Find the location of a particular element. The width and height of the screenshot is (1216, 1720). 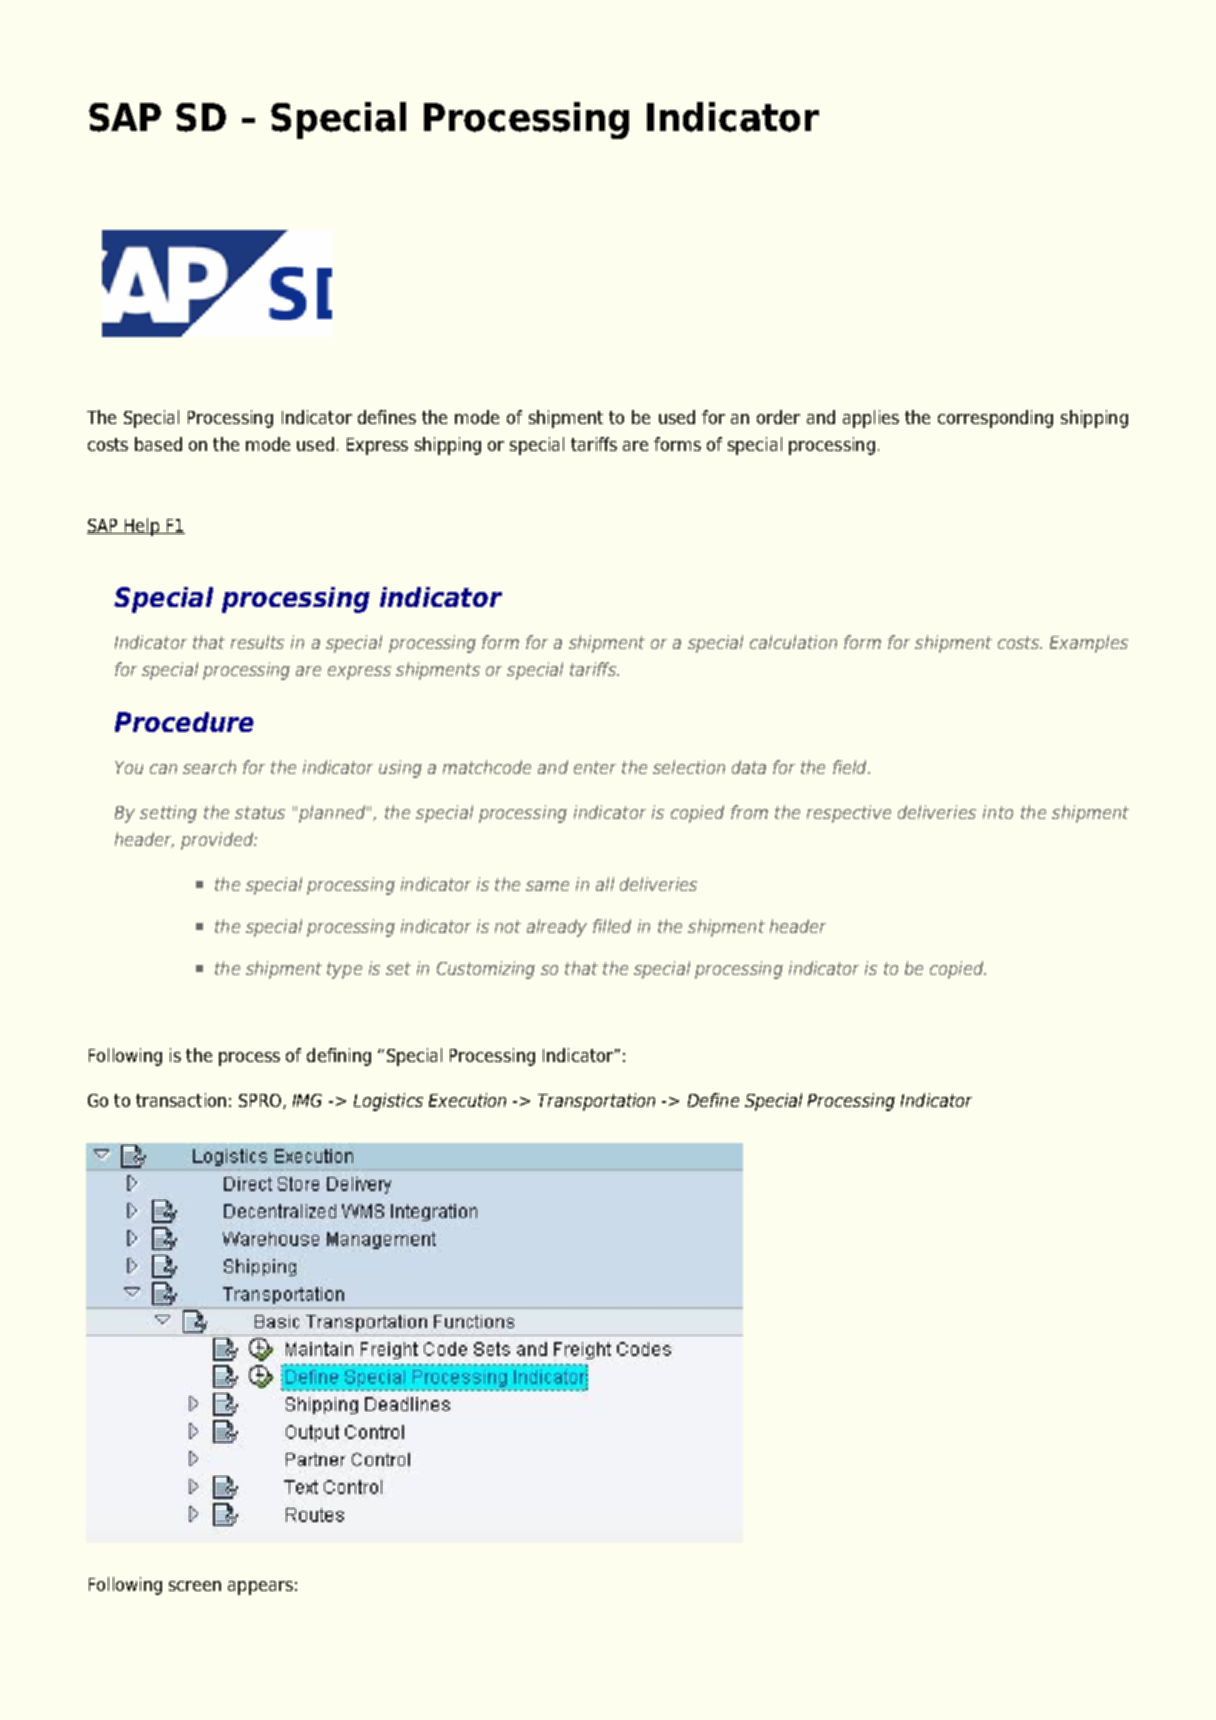

screen is located at coordinates (195, 1586).
